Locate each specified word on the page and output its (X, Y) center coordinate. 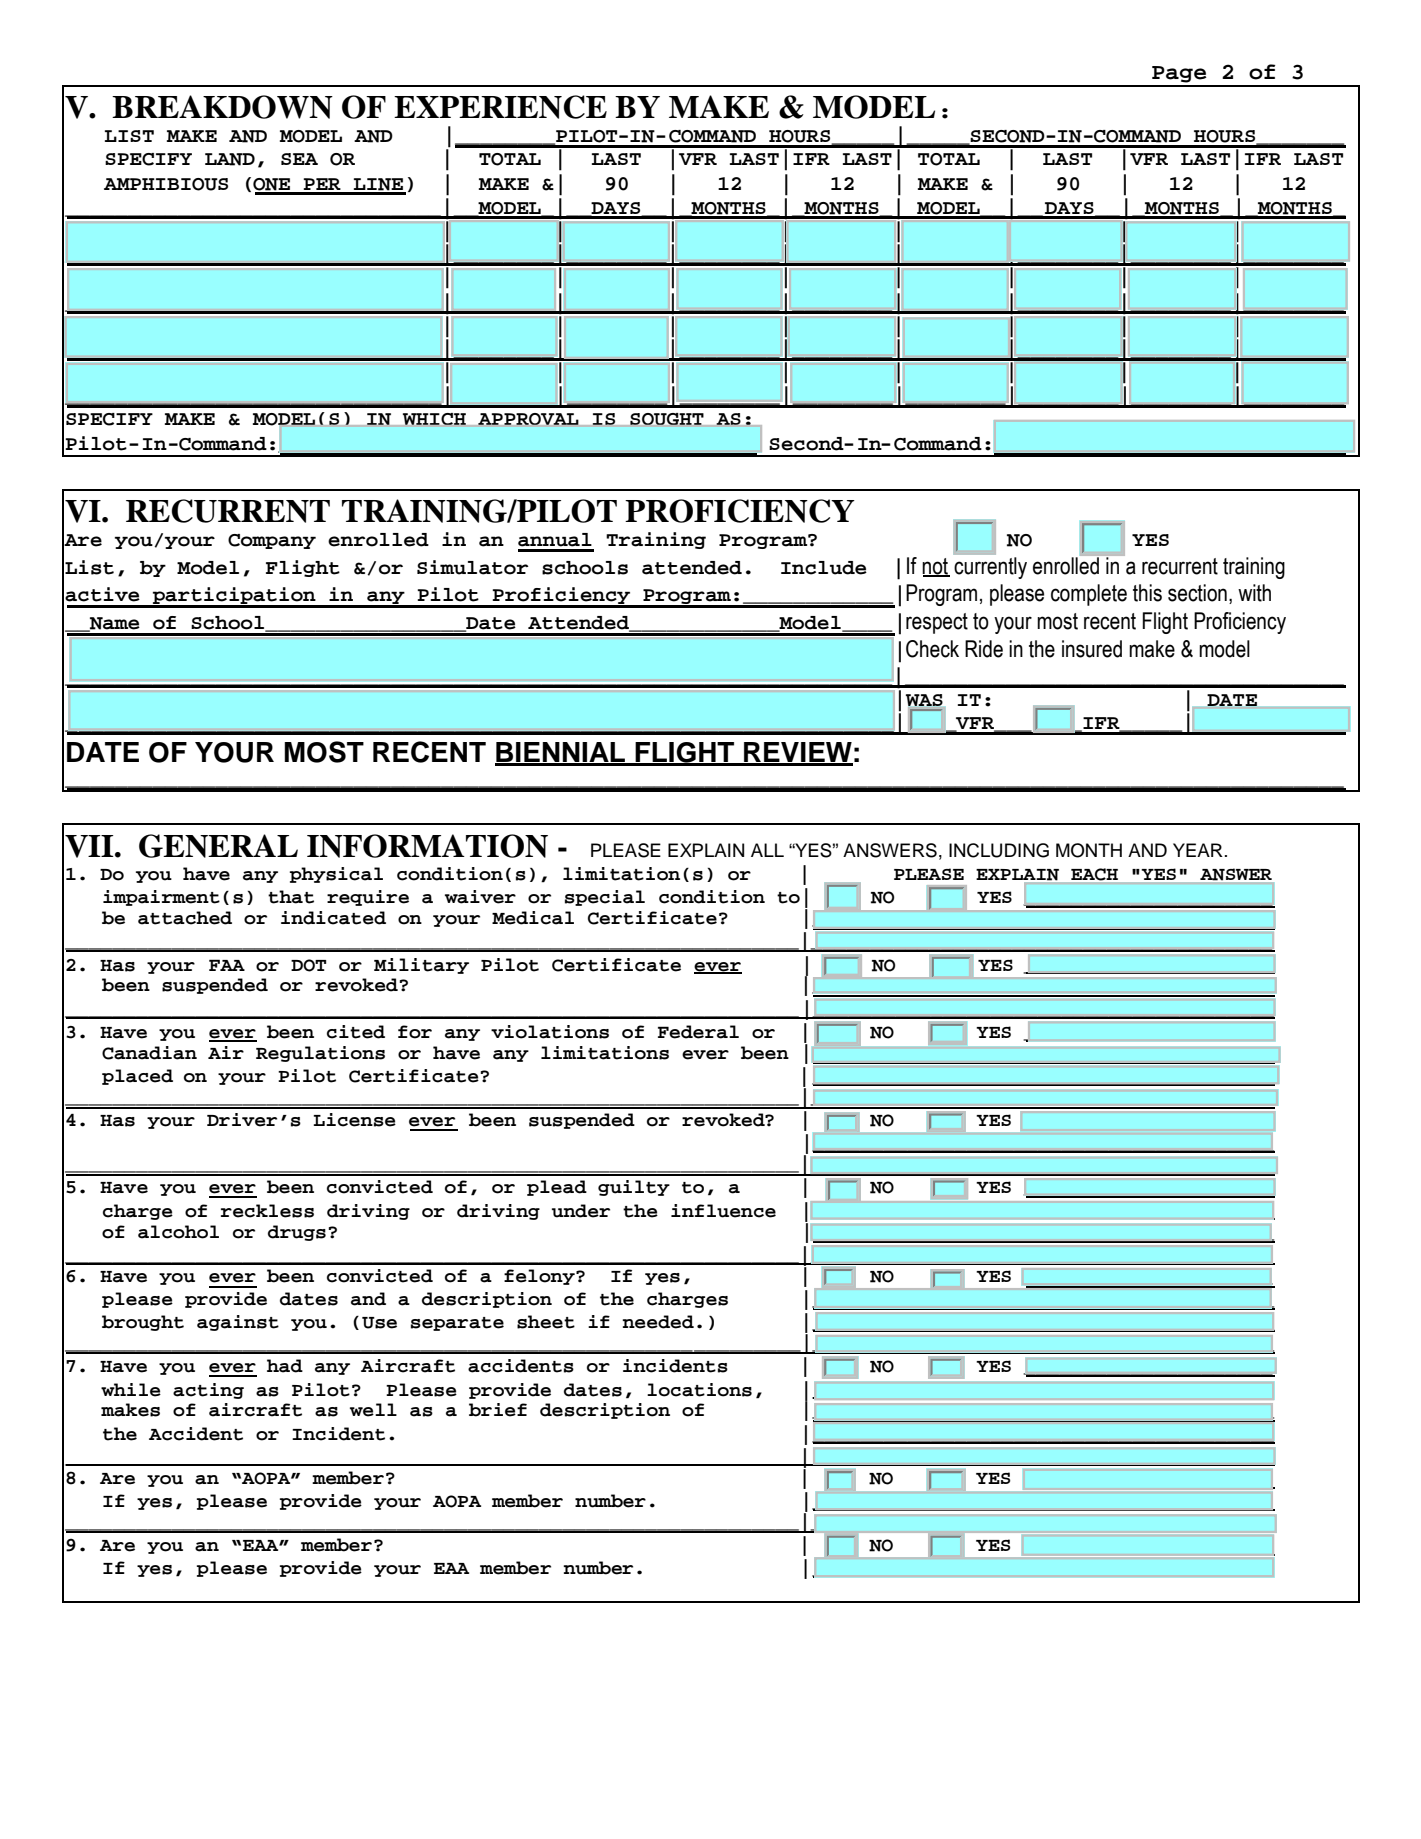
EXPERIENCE (500, 107)
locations (699, 1390)
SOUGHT (667, 419)
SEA (299, 159)
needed (658, 1322)
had (285, 1366)
